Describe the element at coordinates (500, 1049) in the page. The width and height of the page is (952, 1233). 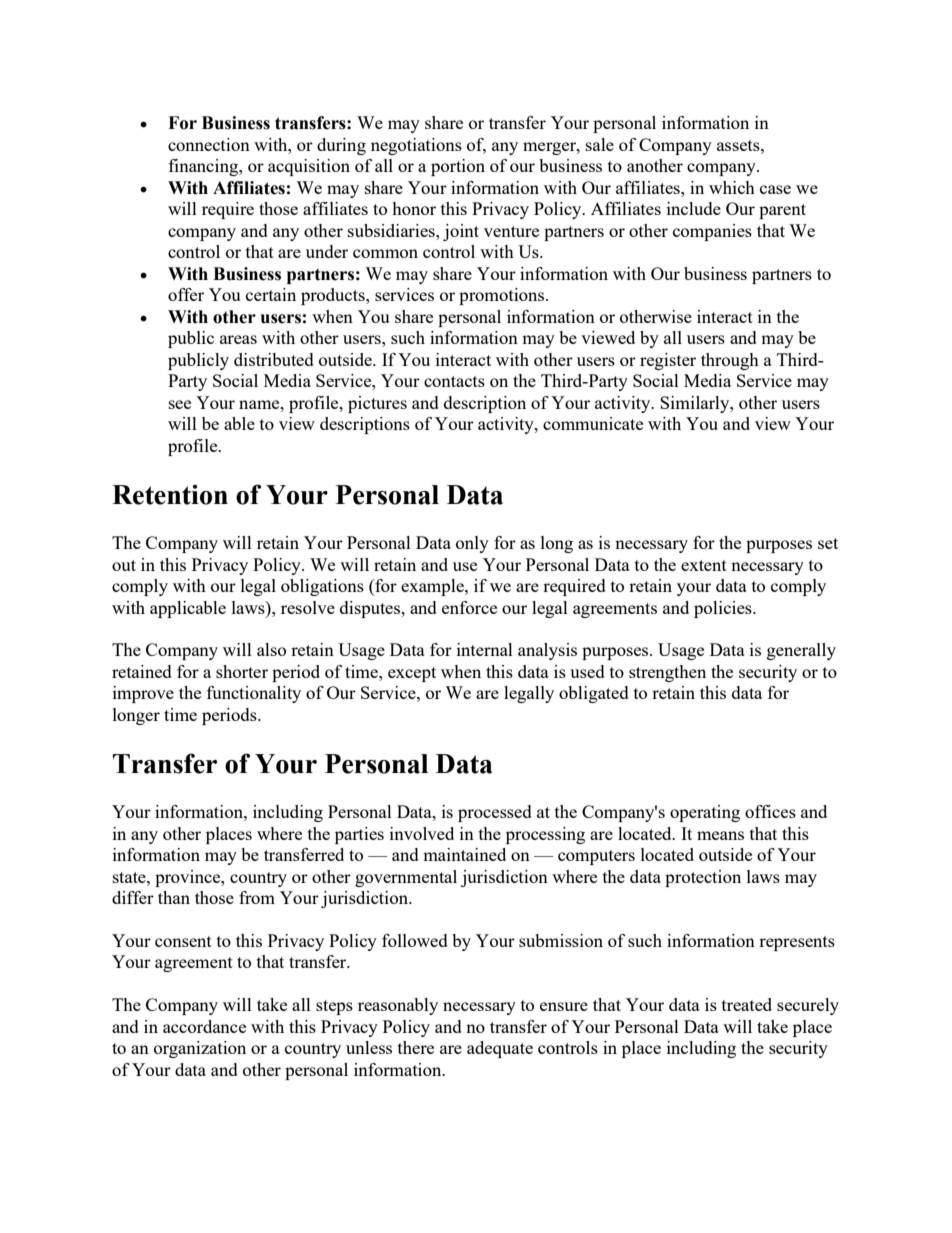
I see `adequate` at that location.
